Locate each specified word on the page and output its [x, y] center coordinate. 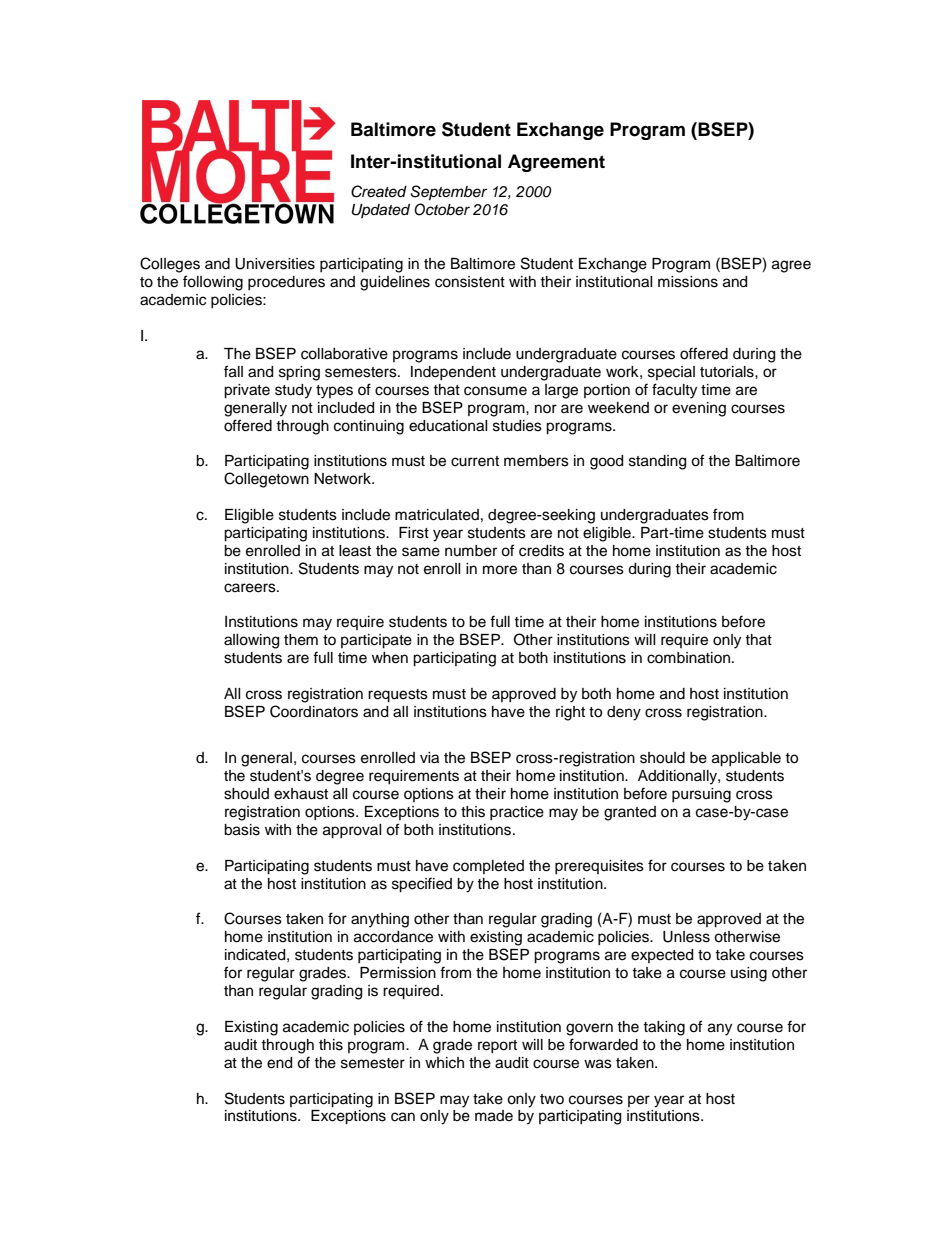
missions [688, 282]
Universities [275, 264]
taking [664, 1028]
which [444, 1063]
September [448, 193]
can [403, 1117]
